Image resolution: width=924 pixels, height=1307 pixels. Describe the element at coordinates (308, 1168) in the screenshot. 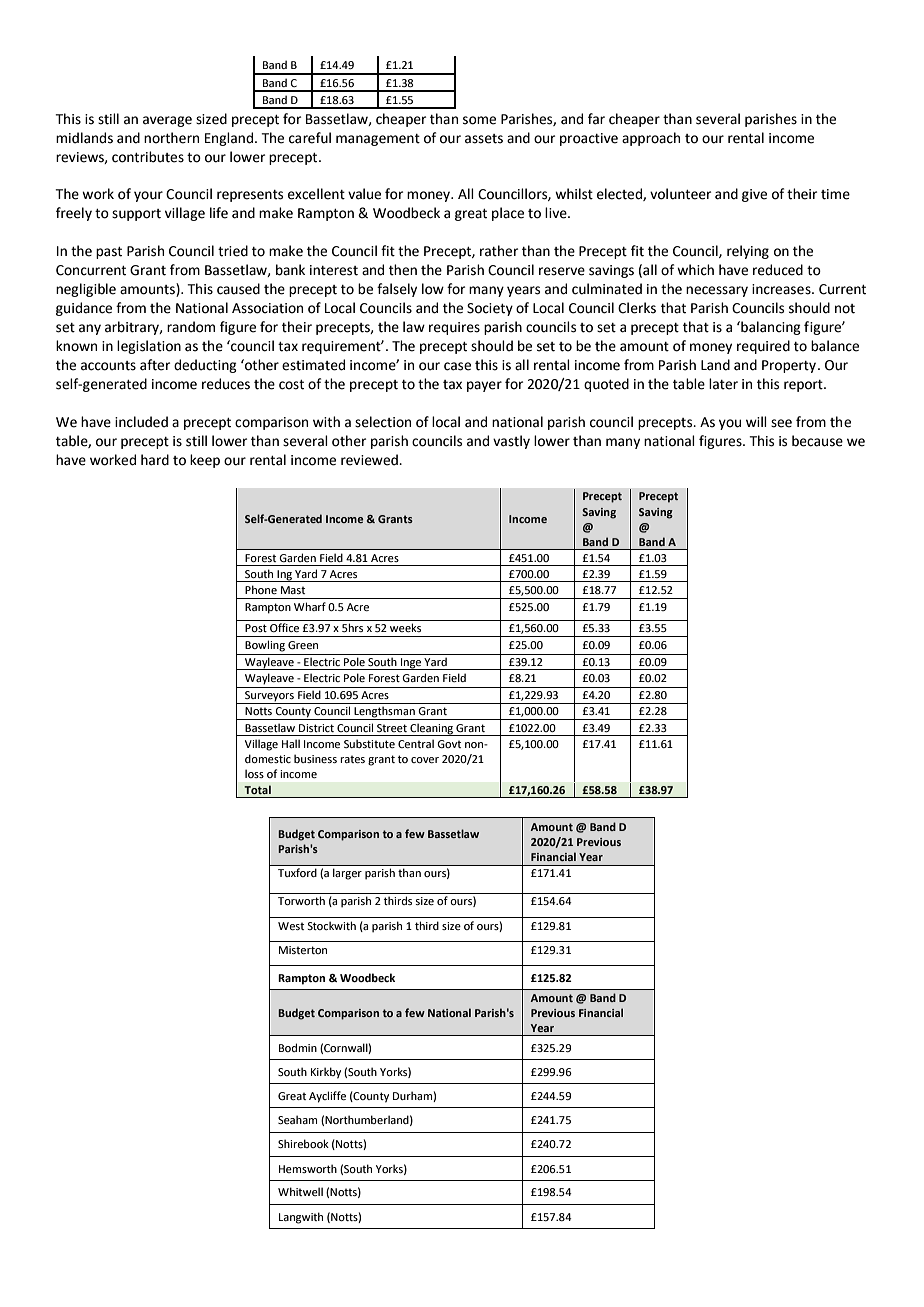

I see `Hemsworth` at that location.
